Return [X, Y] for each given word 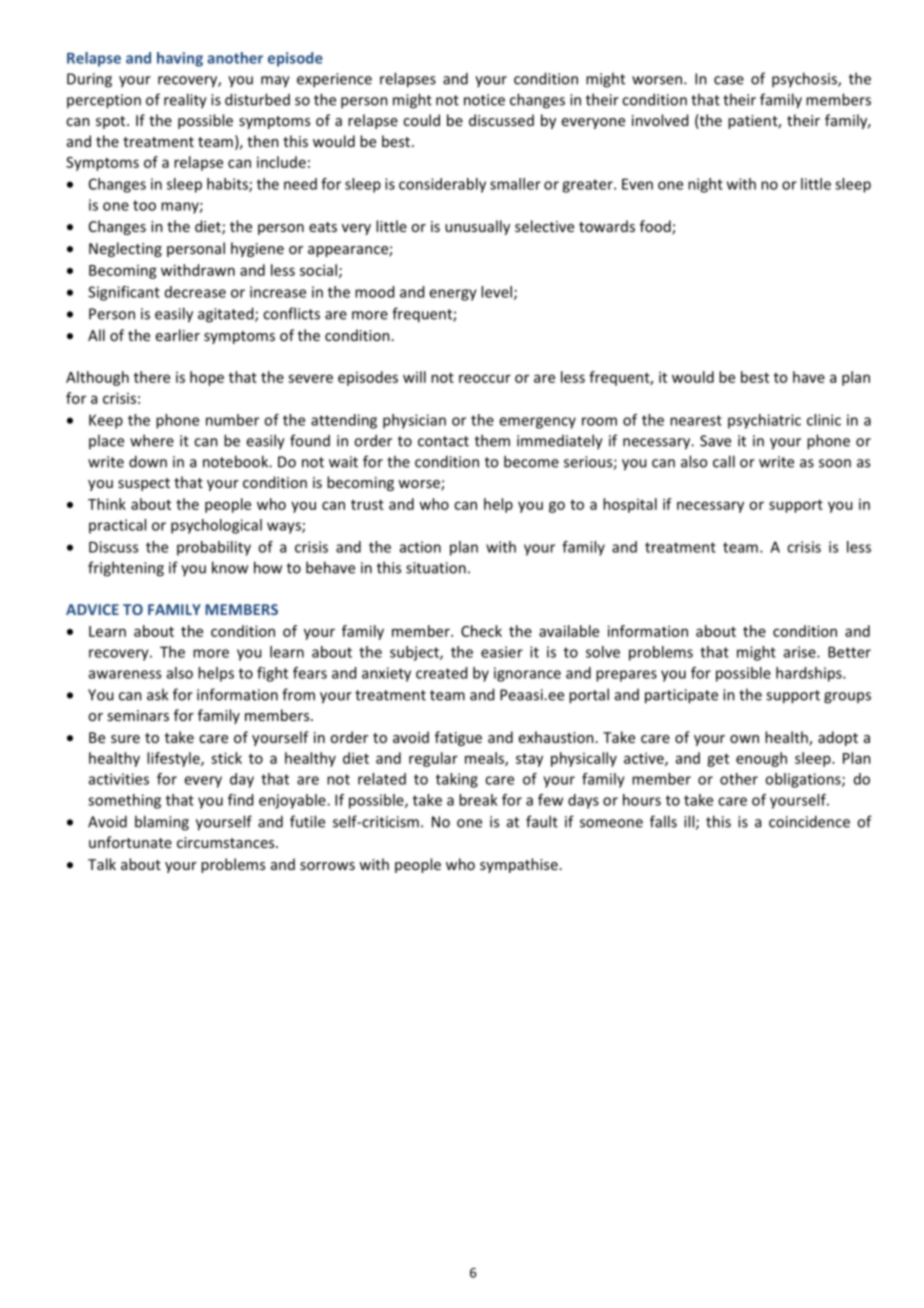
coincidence [809, 821]
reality [185, 101]
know [230, 567]
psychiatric [764, 421]
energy [453, 295]
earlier [178, 335]
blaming [162, 823]
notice [484, 100]
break [478, 800]
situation [436, 568]
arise [801, 652]
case [729, 80]
